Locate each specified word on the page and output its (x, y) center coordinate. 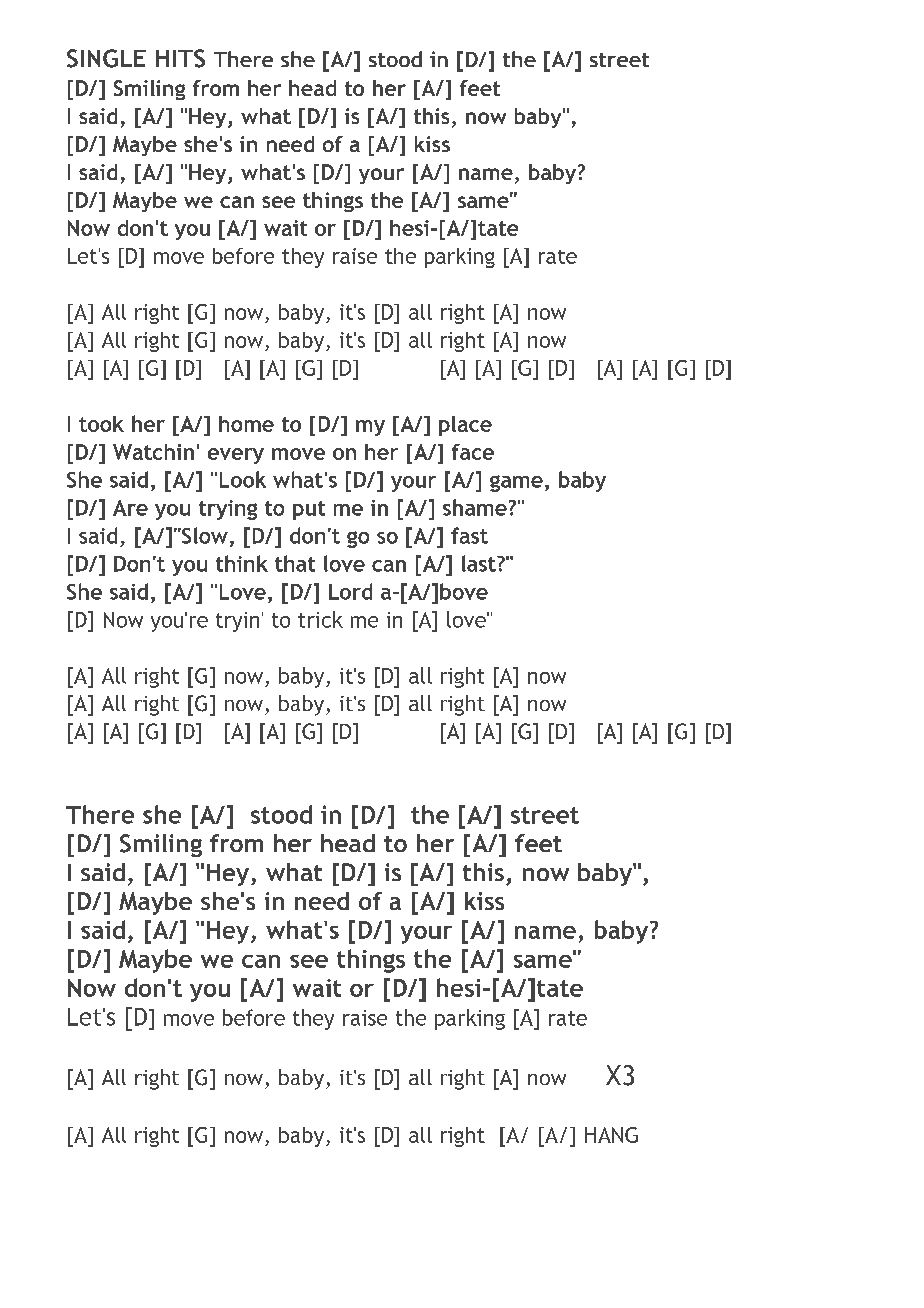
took (101, 424)
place (465, 426)
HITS (180, 58)
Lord (350, 591)
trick (320, 619)
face (473, 452)
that (295, 563)
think (242, 563)
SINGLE (106, 58)
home (246, 424)
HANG (611, 1135)
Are (130, 508)
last (480, 563)
